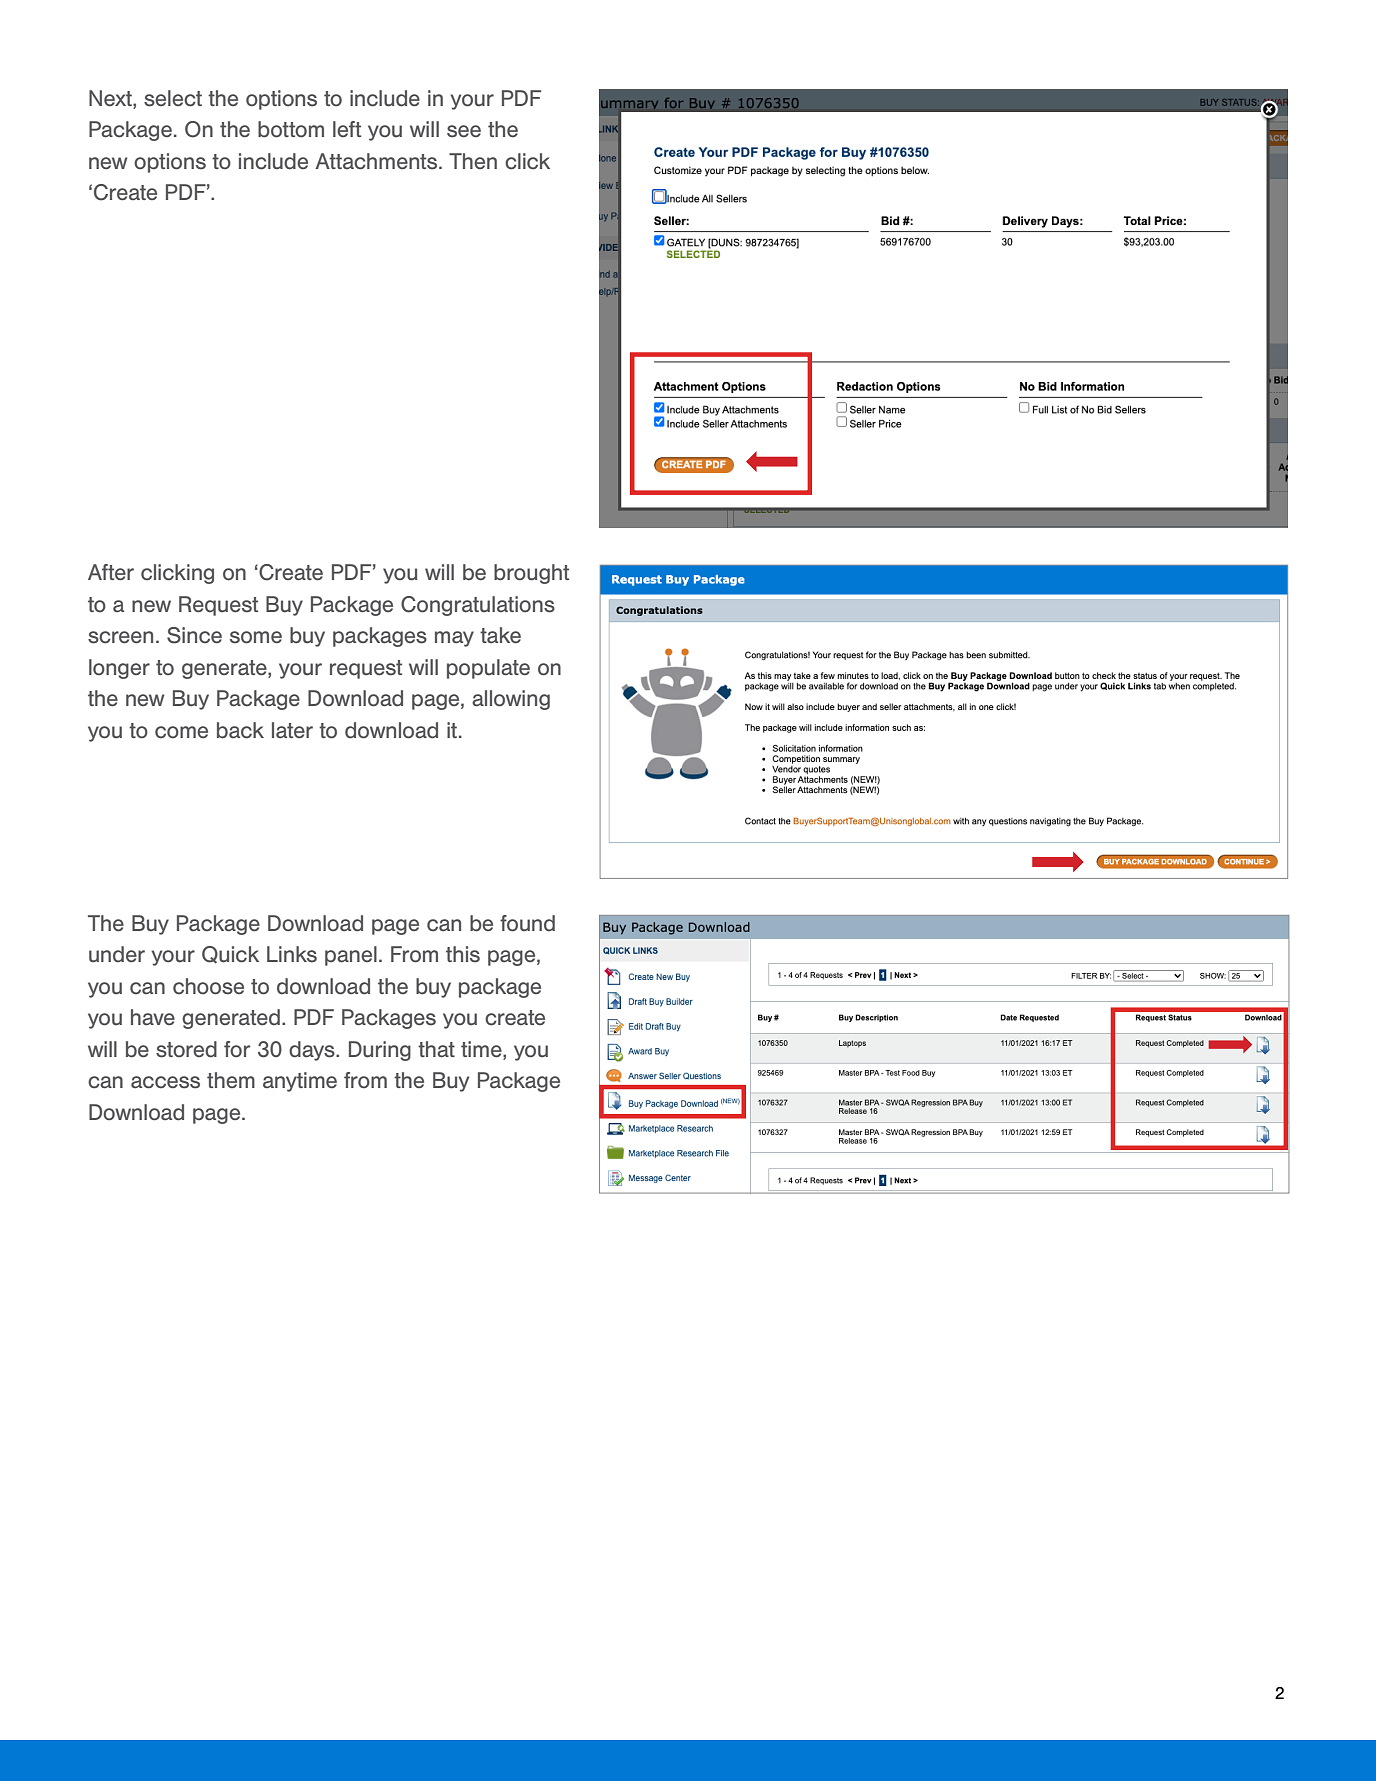 This screenshot has width=1376, height=1781. I want to click on some, so click(256, 637).
